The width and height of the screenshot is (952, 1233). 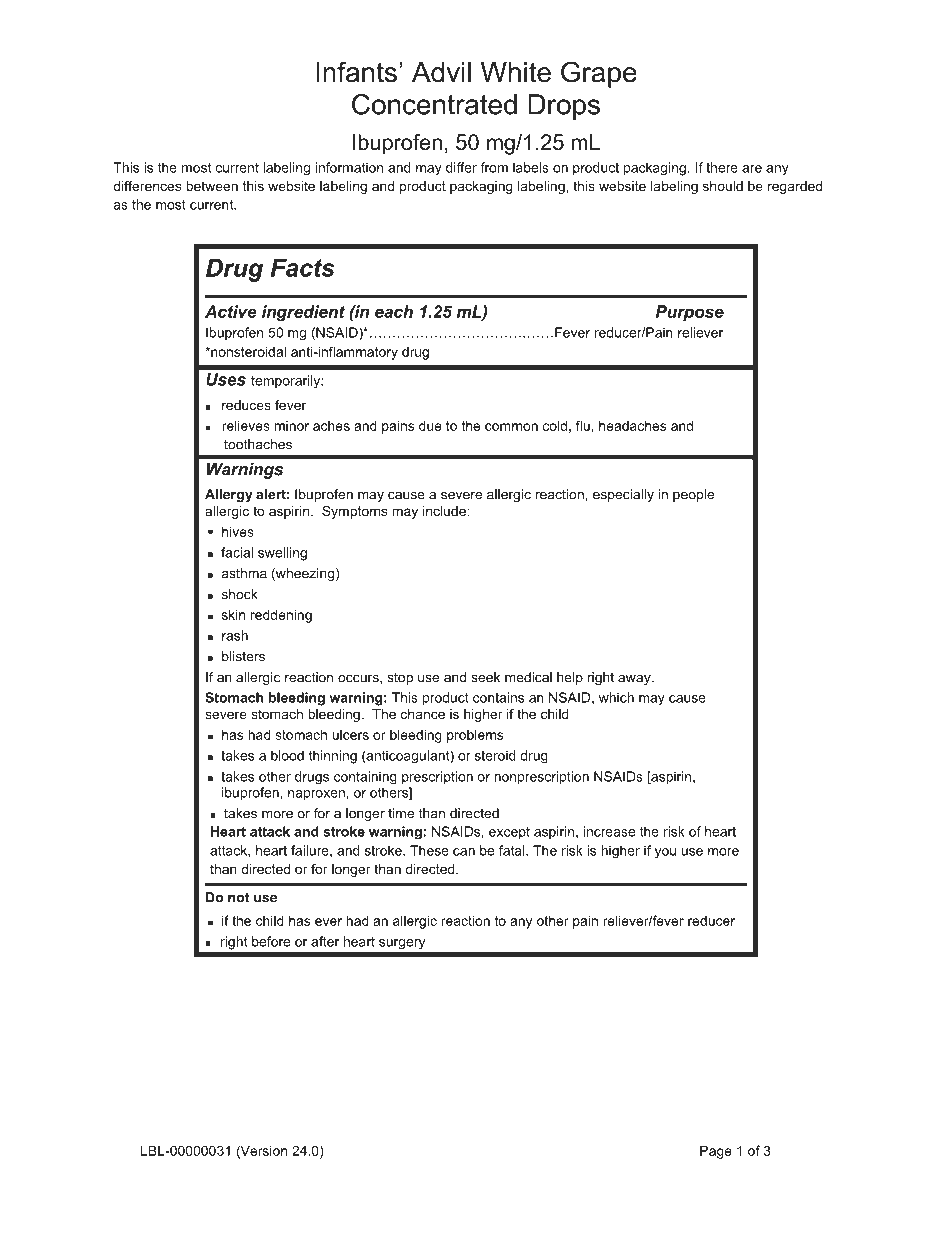 What do you see at coordinates (356, 72) in the screenshot?
I see `Infants` at bounding box center [356, 72].
